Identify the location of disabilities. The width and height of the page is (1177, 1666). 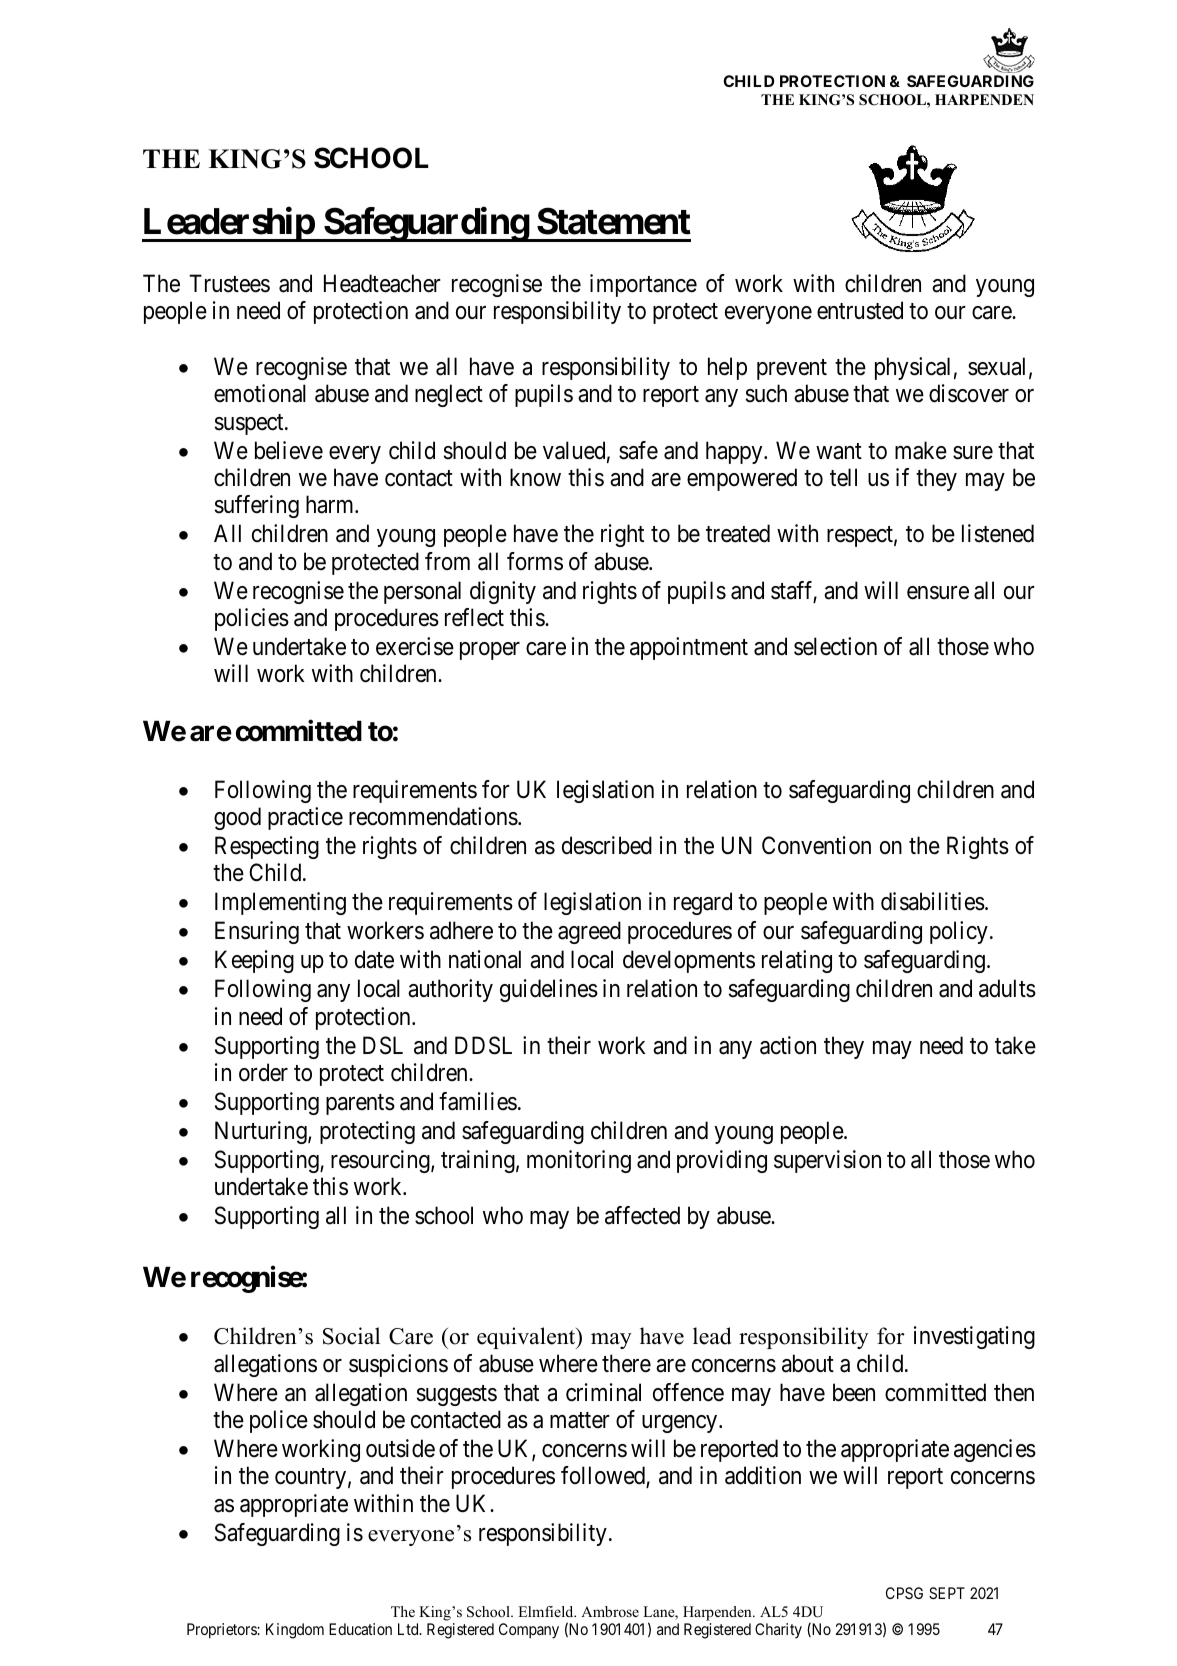
(933, 901).
